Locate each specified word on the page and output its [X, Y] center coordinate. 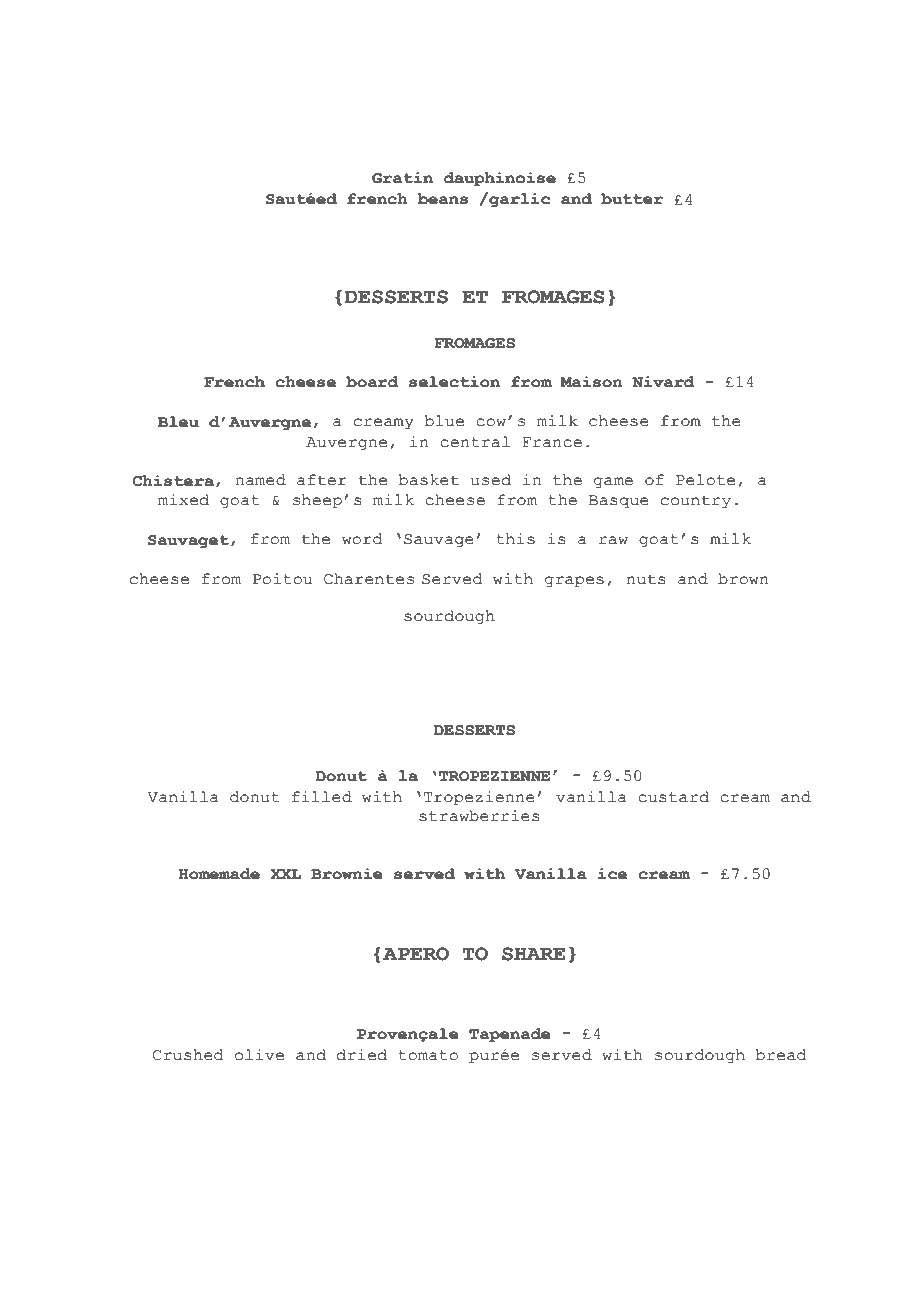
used [491, 480]
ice [612, 874]
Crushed [188, 1055]
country [696, 502]
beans [442, 199]
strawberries [479, 816]
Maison [591, 382]
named [260, 480]
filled [322, 797]
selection [454, 382]
